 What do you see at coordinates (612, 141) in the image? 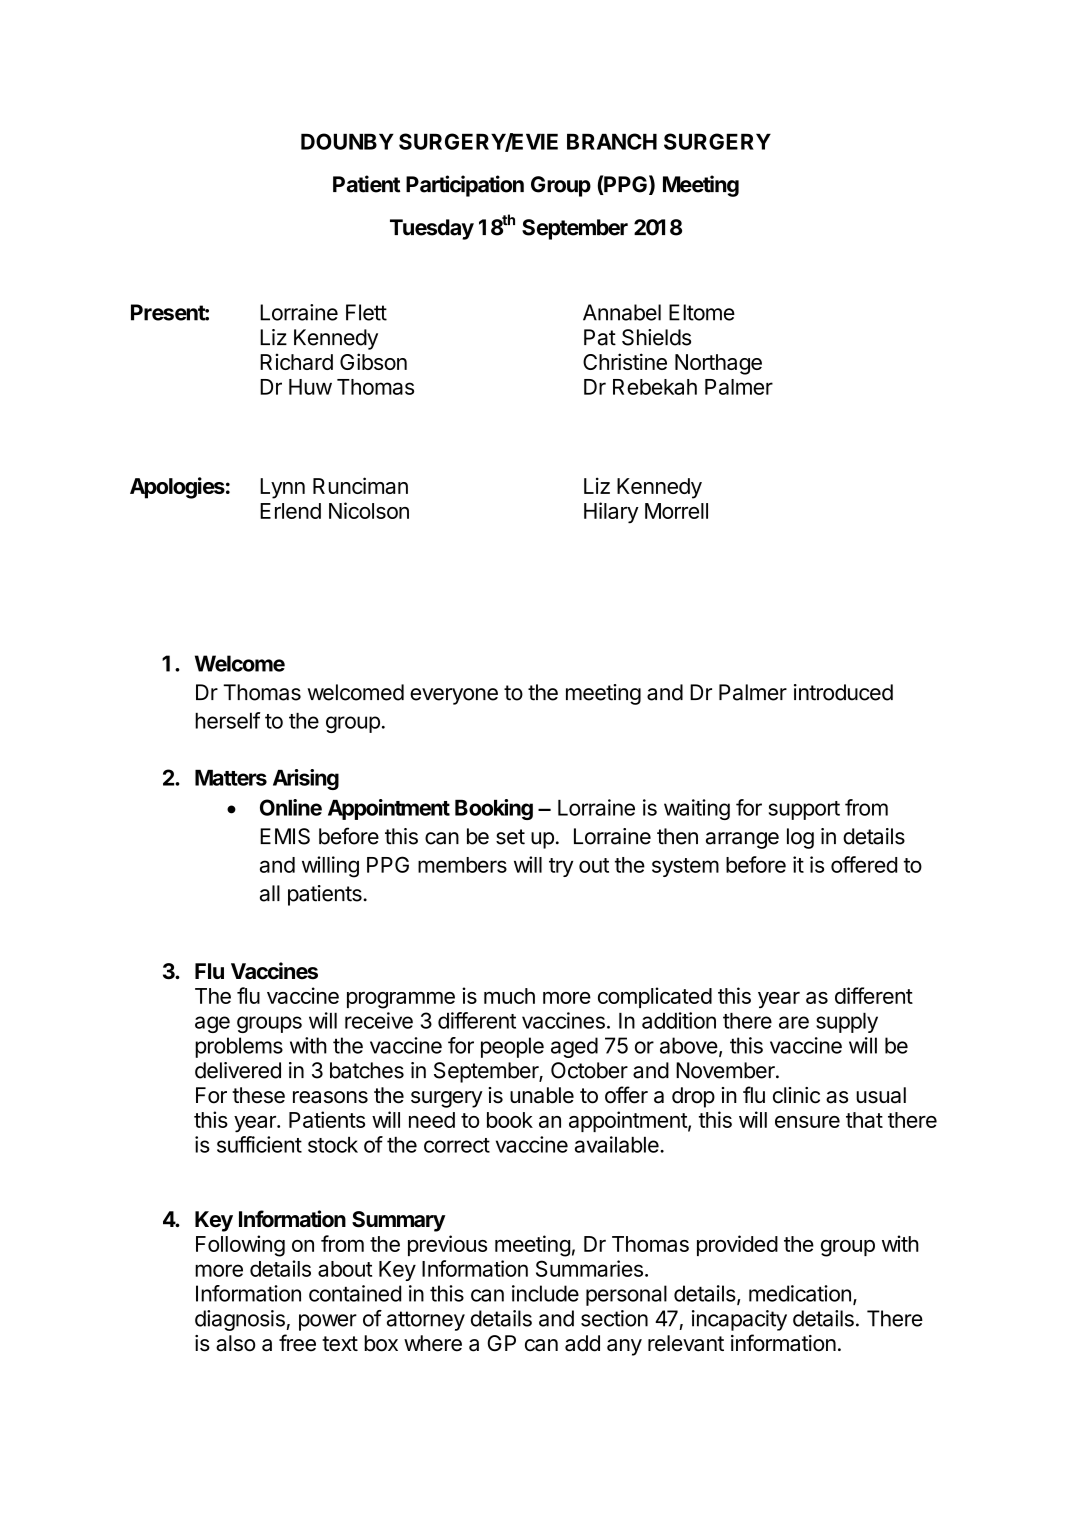
I see `BRANCH` at bounding box center [612, 141].
